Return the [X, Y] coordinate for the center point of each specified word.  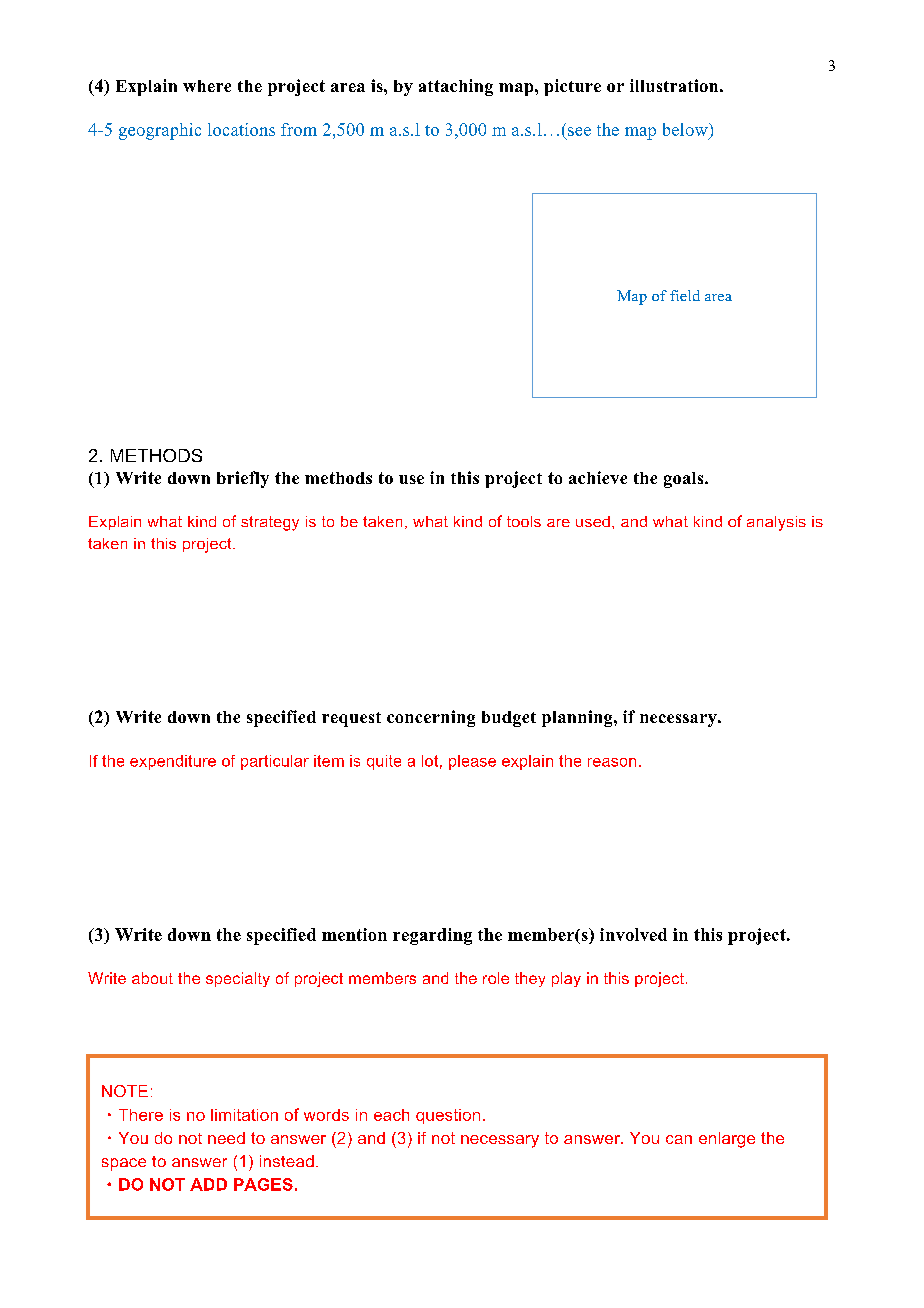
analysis [776, 523]
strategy [270, 523]
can [679, 1139]
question [448, 1116]
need [226, 1138]
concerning [431, 718]
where [207, 86]
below [686, 129]
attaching [456, 87]
